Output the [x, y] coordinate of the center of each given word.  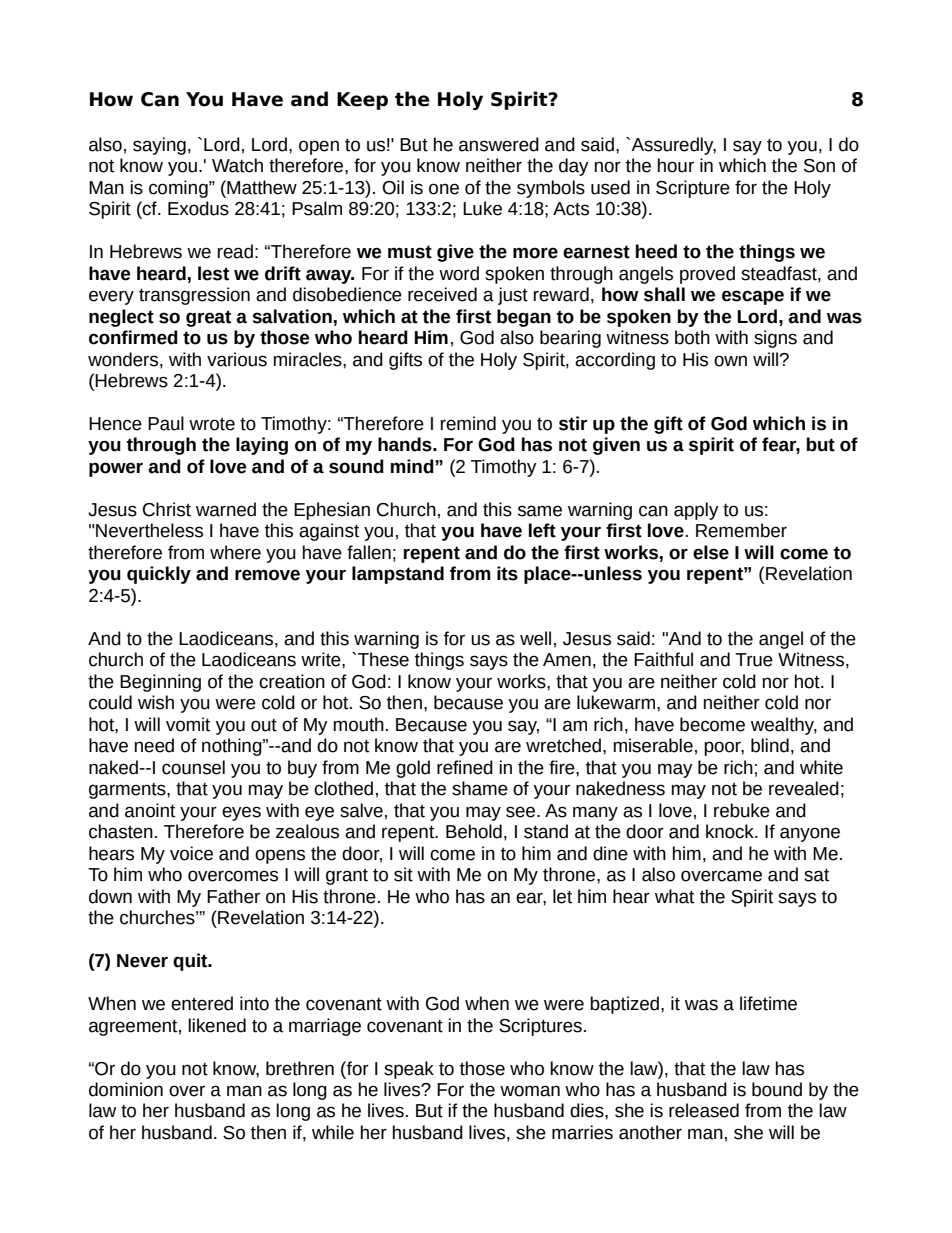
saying [159, 146]
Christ [167, 509]
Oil [393, 187]
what [674, 896]
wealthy [784, 726]
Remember [741, 530]
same [540, 511]
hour [676, 165]
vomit [188, 724]
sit [403, 874]
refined [465, 767]
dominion [126, 1089]
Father [233, 896]
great [208, 318]
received [442, 294]
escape [753, 297]
